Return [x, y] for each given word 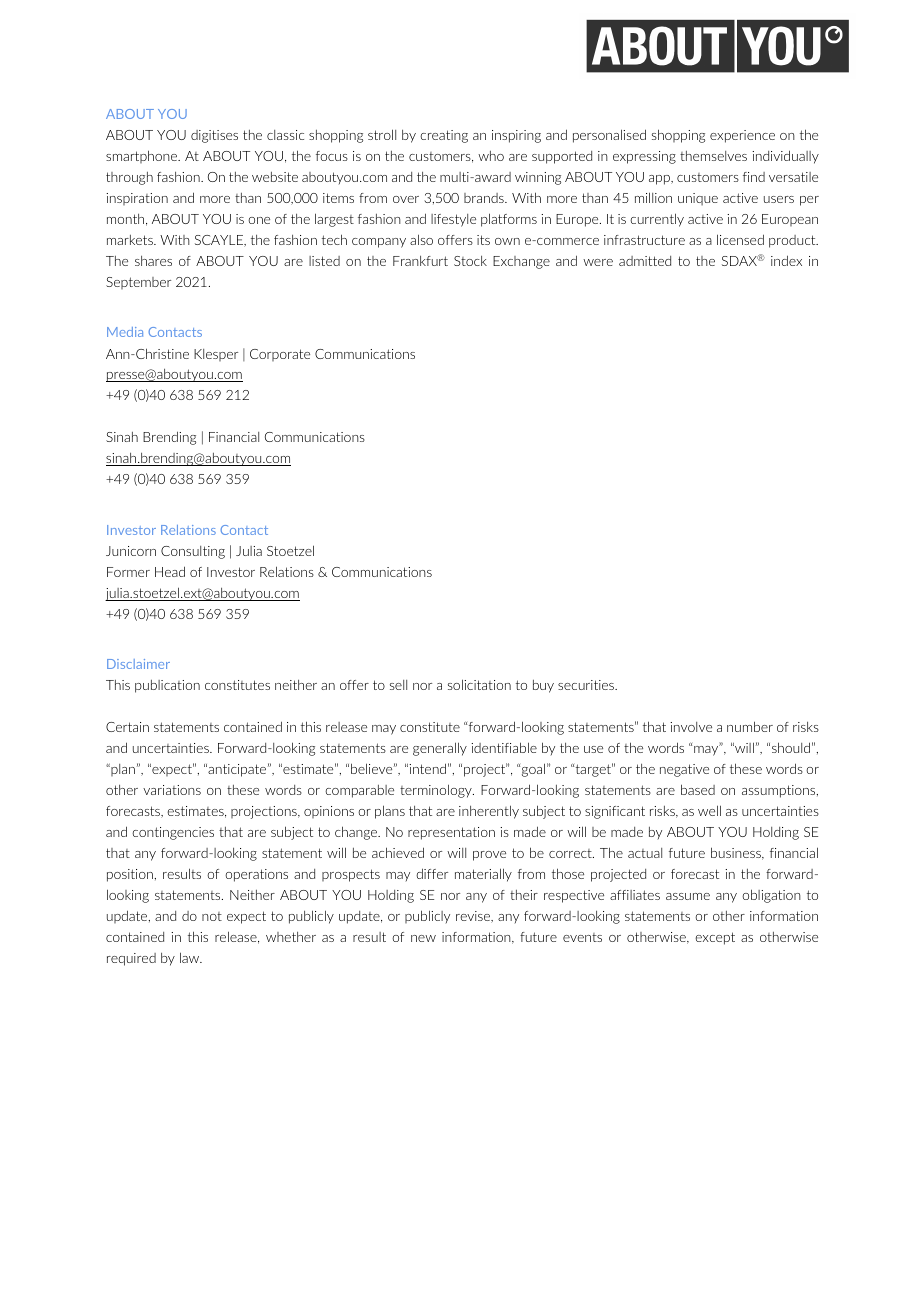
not [212, 916]
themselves [713, 156]
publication [167, 686]
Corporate [280, 355]
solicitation [479, 684]
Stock [470, 261]
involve [691, 727]
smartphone [143, 156]
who [491, 156]
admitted [645, 261]
